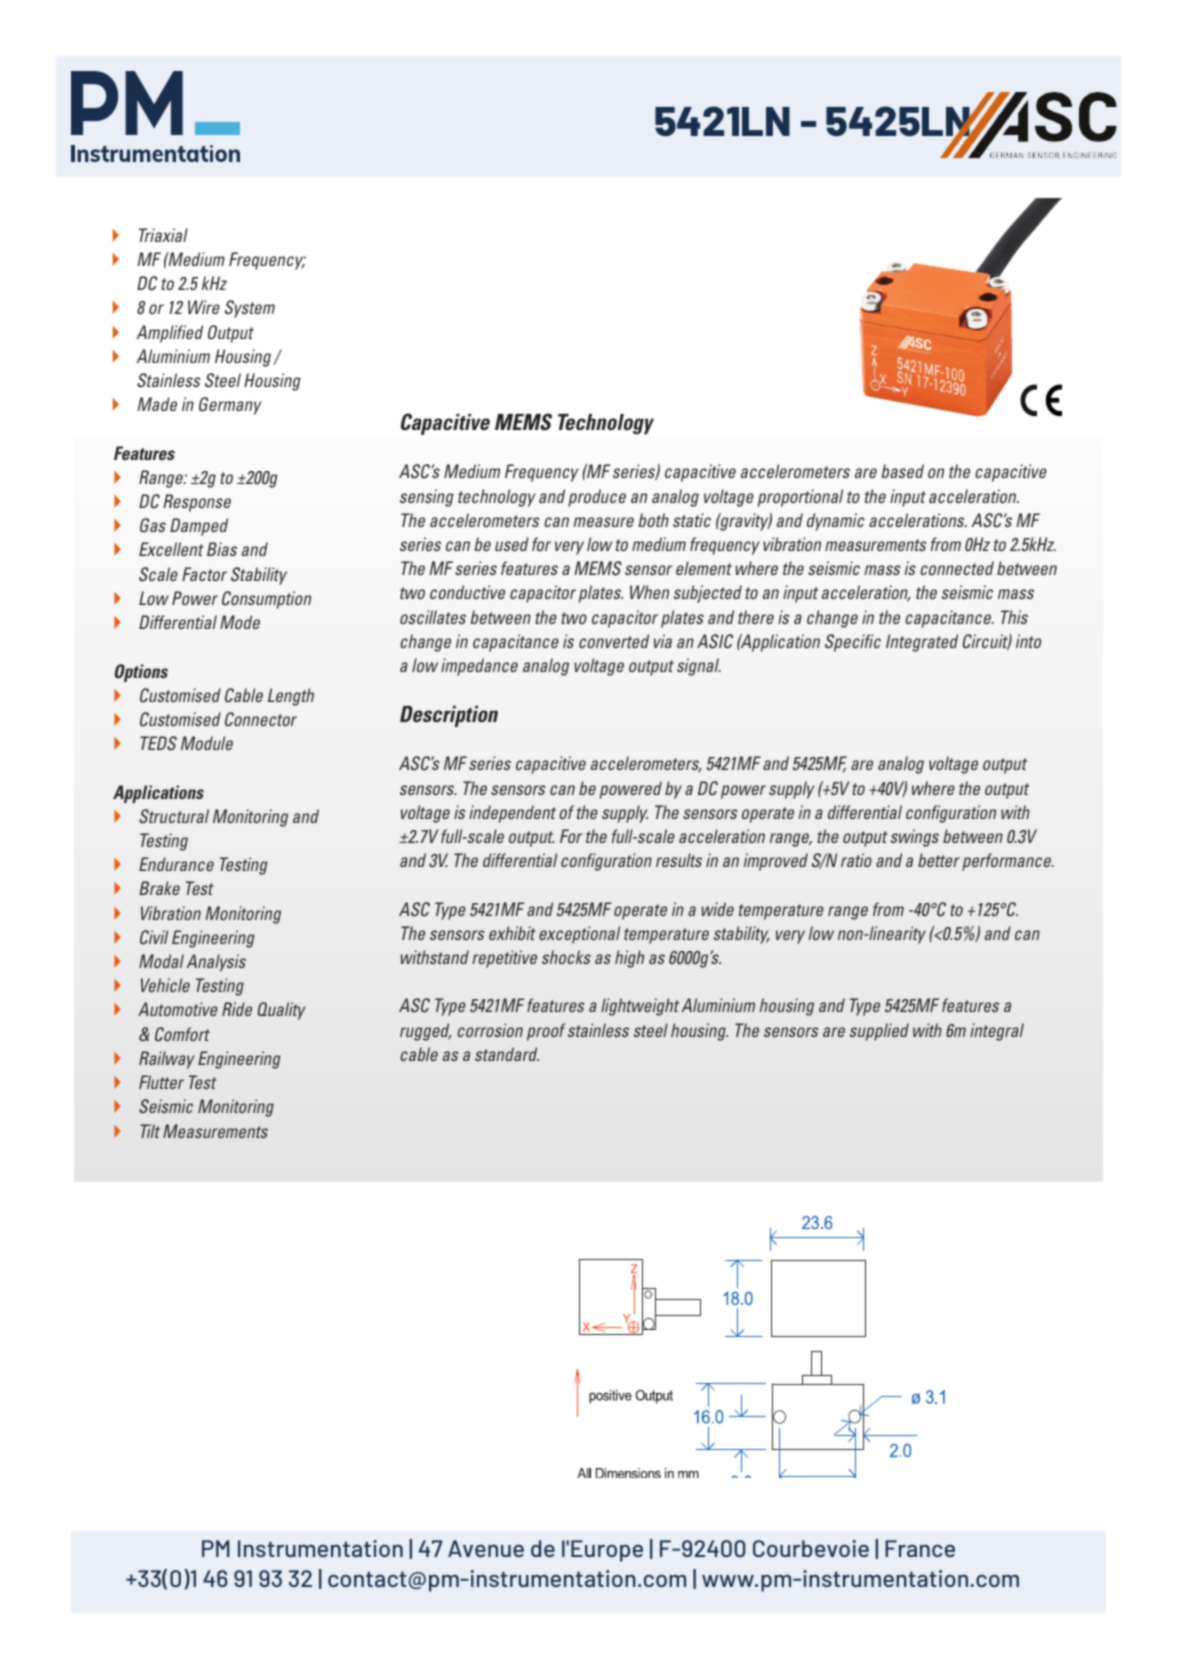 Image resolution: width=1177 pixels, height=1665 pixels. What do you see at coordinates (250, 309) in the screenshot?
I see `System` at bounding box center [250, 309].
